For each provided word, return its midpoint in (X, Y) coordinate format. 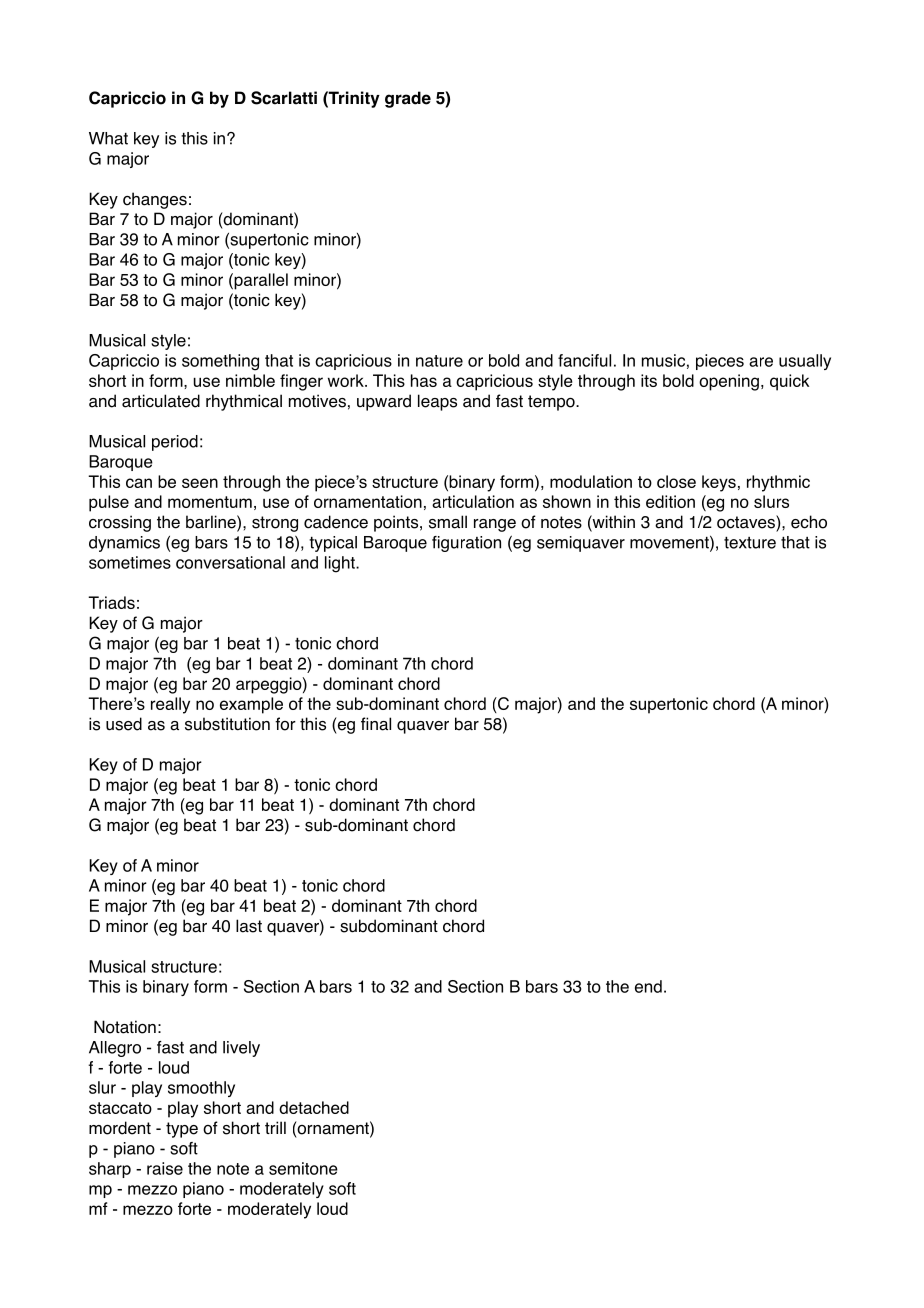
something (220, 362)
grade (408, 99)
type (182, 1130)
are (761, 362)
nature (439, 361)
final (376, 724)
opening (729, 382)
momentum (210, 502)
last (249, 926)
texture (750, 543)
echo (809, 522)
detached (314, 1107)
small (448, 522)
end (648, 986)
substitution (227, 724)
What (108, 138)
